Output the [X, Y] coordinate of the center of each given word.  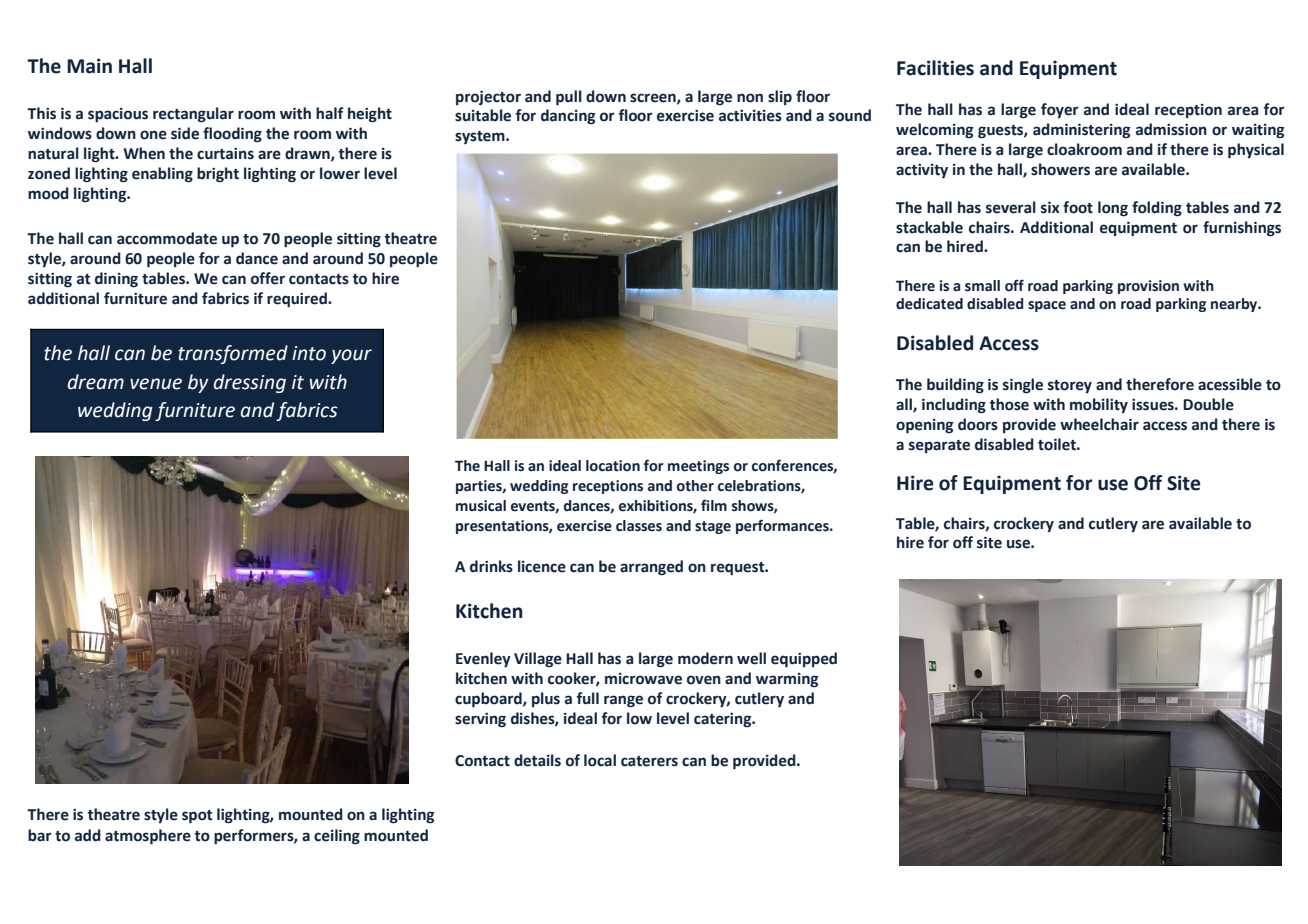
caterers [649, 761]
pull [569, 98]
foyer [1060, 110]
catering [724, 720]
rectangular [193, 115]
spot [197, 817]
